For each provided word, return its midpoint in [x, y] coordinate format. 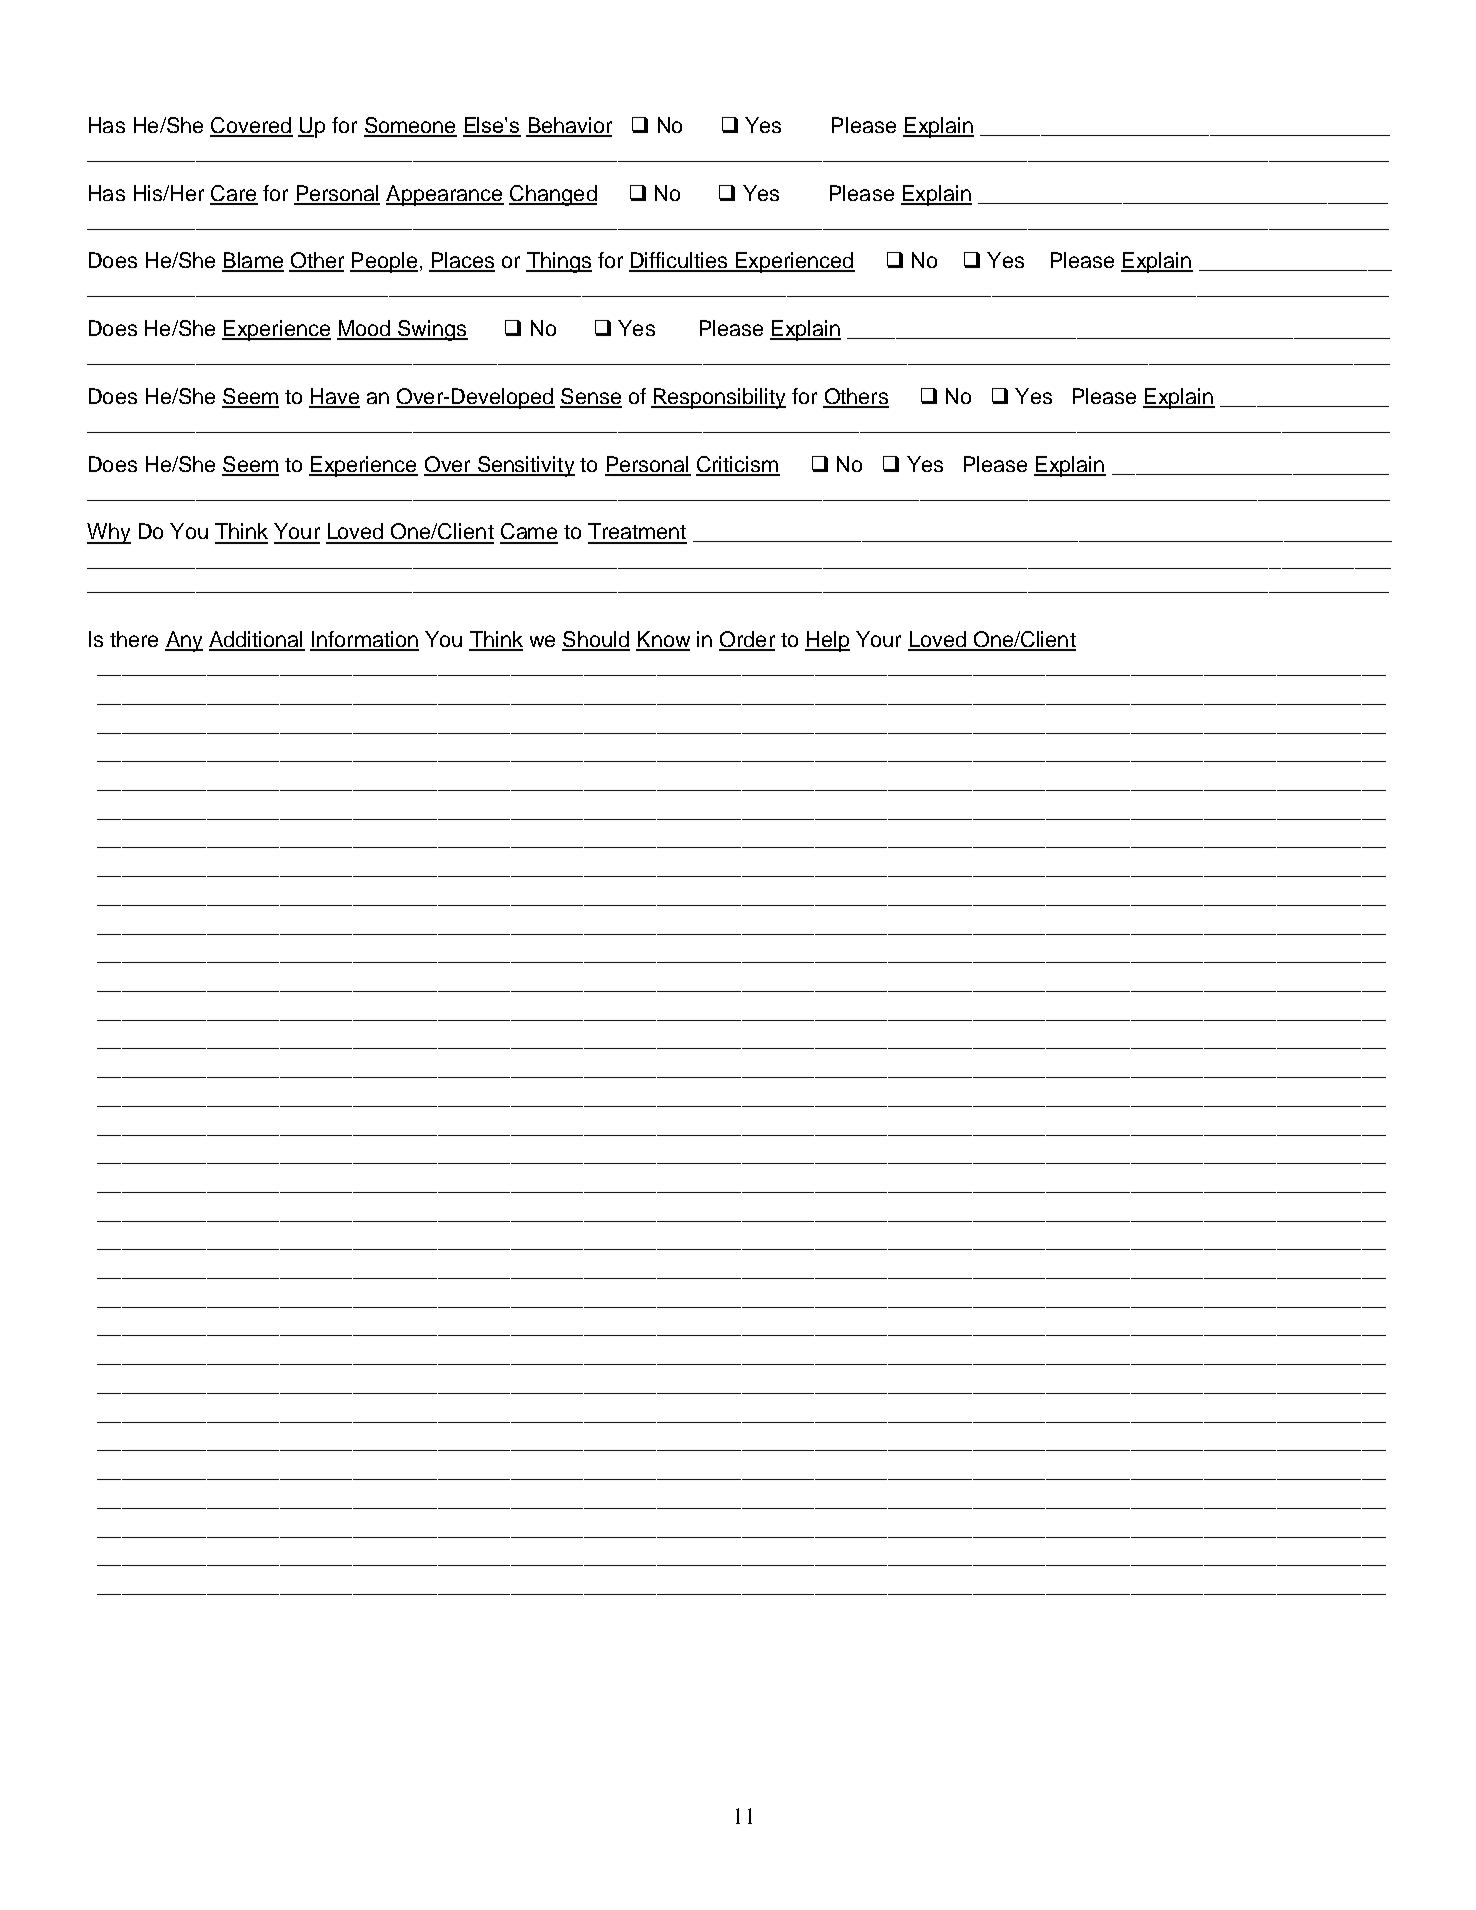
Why [109, 533]
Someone [410, 126]
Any [184, 641]
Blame [253, 261]
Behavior [569, 126]
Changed [553, 195]
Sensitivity [525, 466]
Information [364, 640]
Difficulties [679, 261]
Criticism [738, 465]
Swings [432, 330]
